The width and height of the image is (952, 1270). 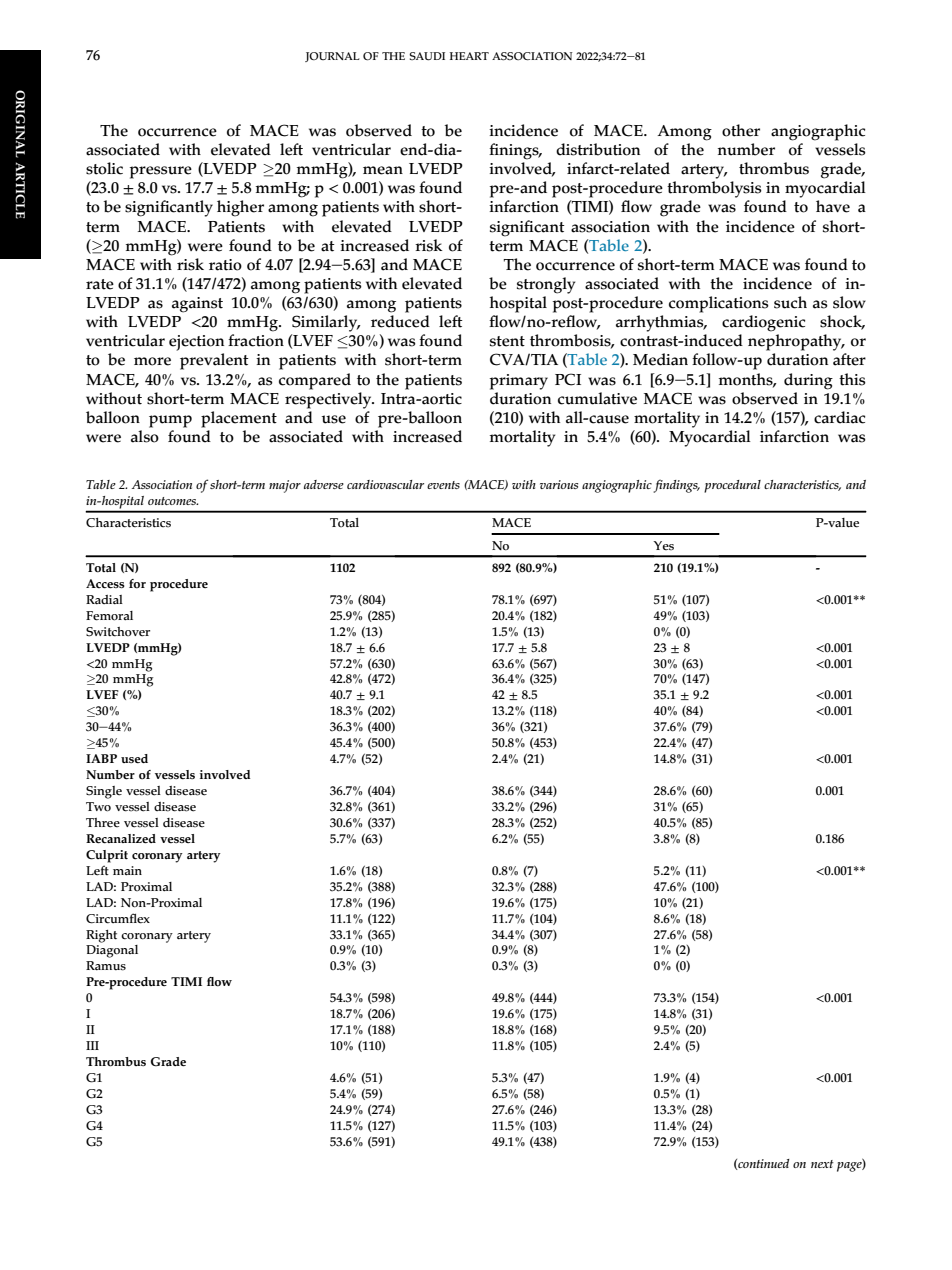 I want to click on next, so click(x=822, y=1164).
